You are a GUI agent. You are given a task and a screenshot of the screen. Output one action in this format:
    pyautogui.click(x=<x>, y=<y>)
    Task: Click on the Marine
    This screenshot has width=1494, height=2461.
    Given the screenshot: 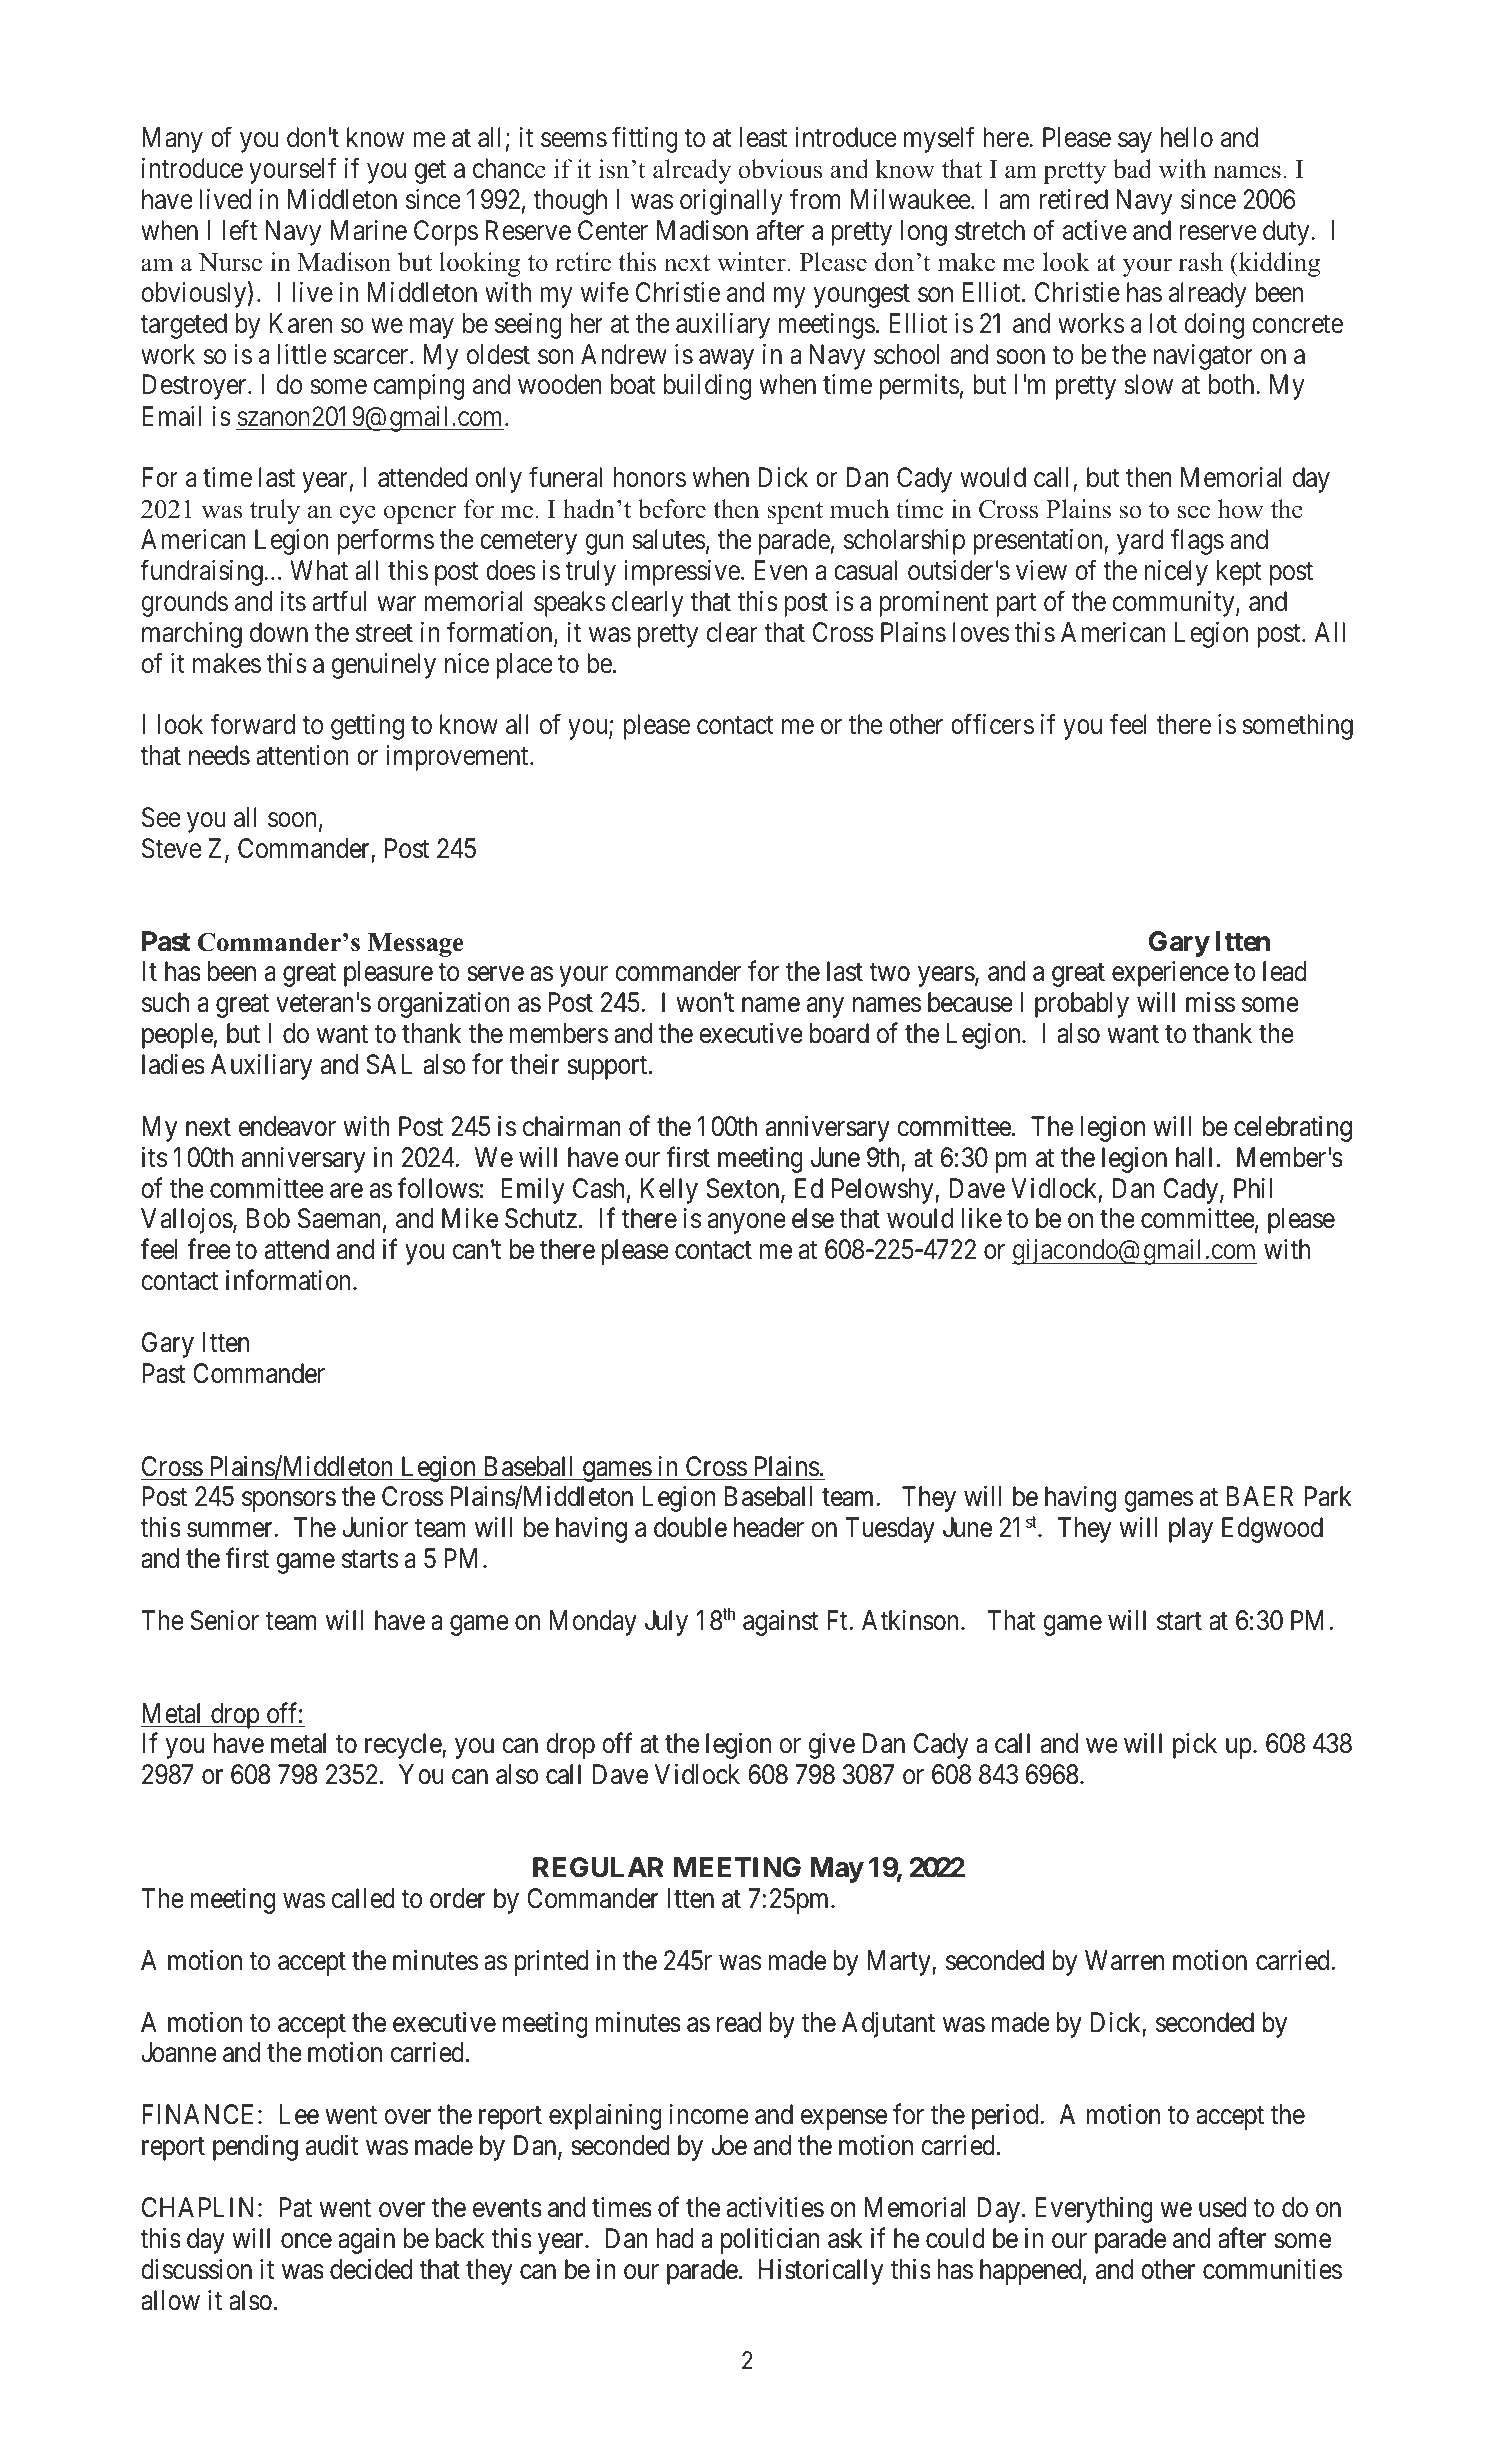 What is the action you would take?
    pyautogui.click(x=368, y=230)
